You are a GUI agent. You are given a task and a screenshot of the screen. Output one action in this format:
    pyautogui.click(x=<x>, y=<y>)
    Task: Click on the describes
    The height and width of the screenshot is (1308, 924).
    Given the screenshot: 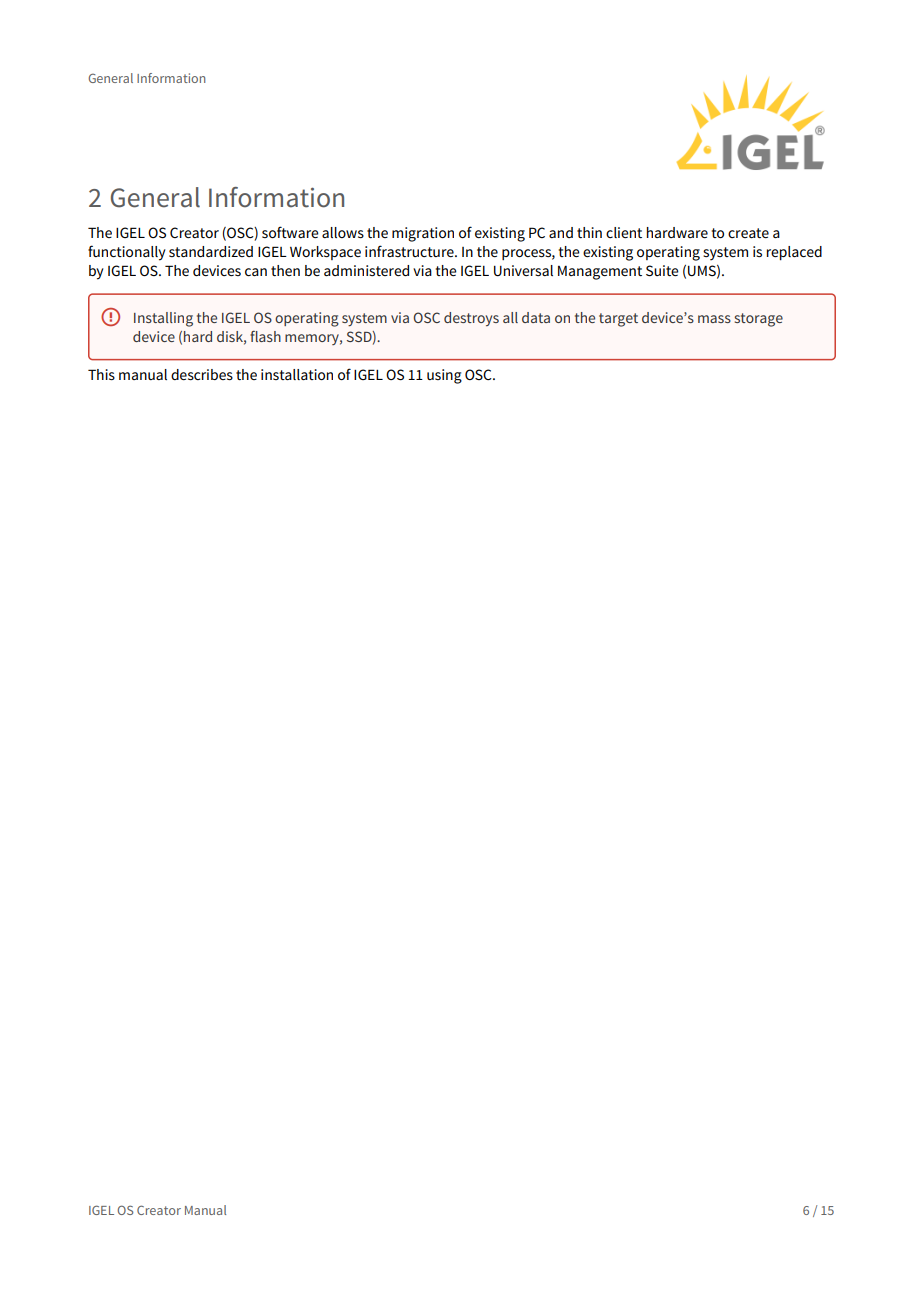 What is the action you would take?
    pyautogui.click(x=202, y=374)
